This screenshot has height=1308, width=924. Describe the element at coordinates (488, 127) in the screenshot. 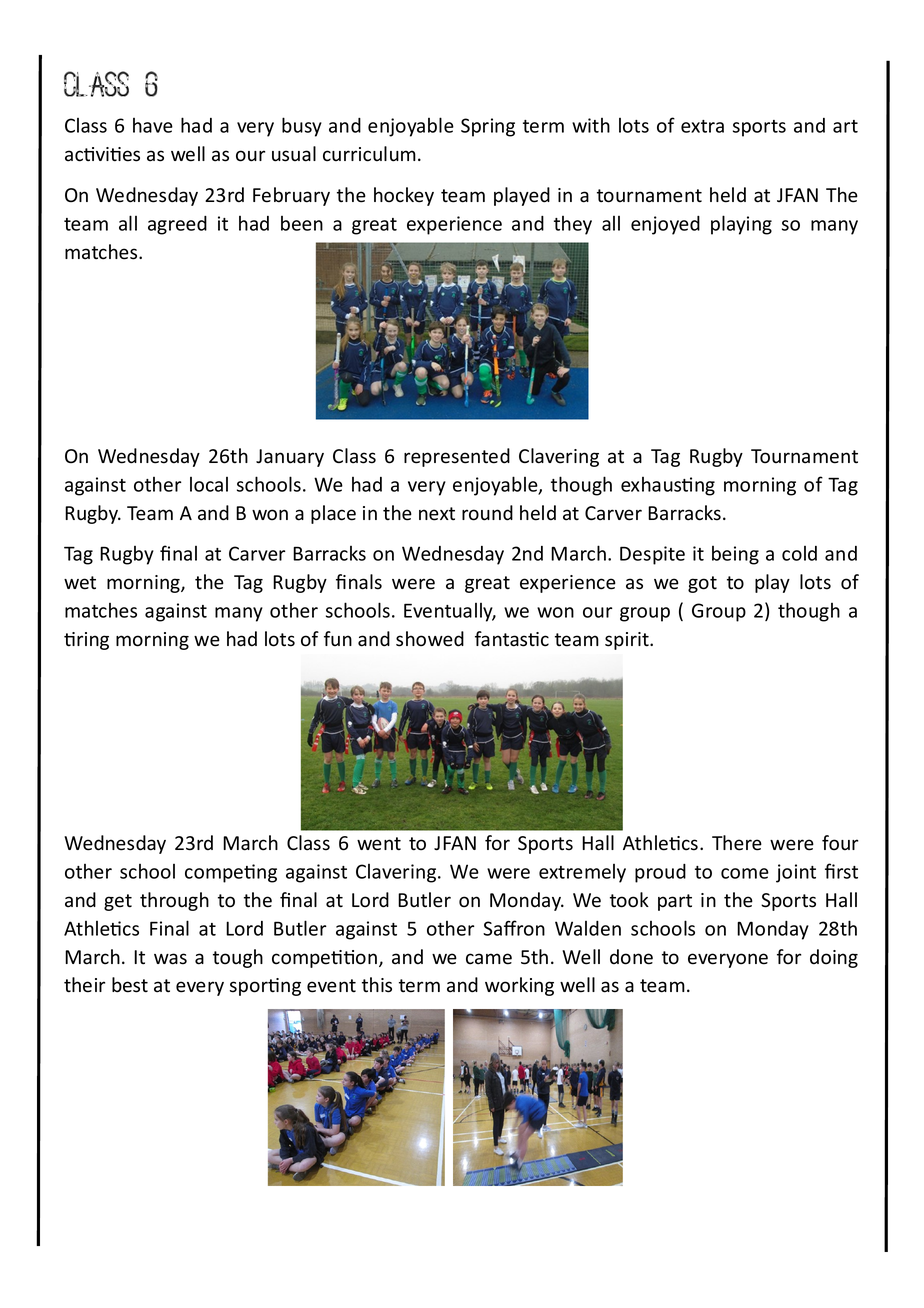

I see `Spring` at that location.
